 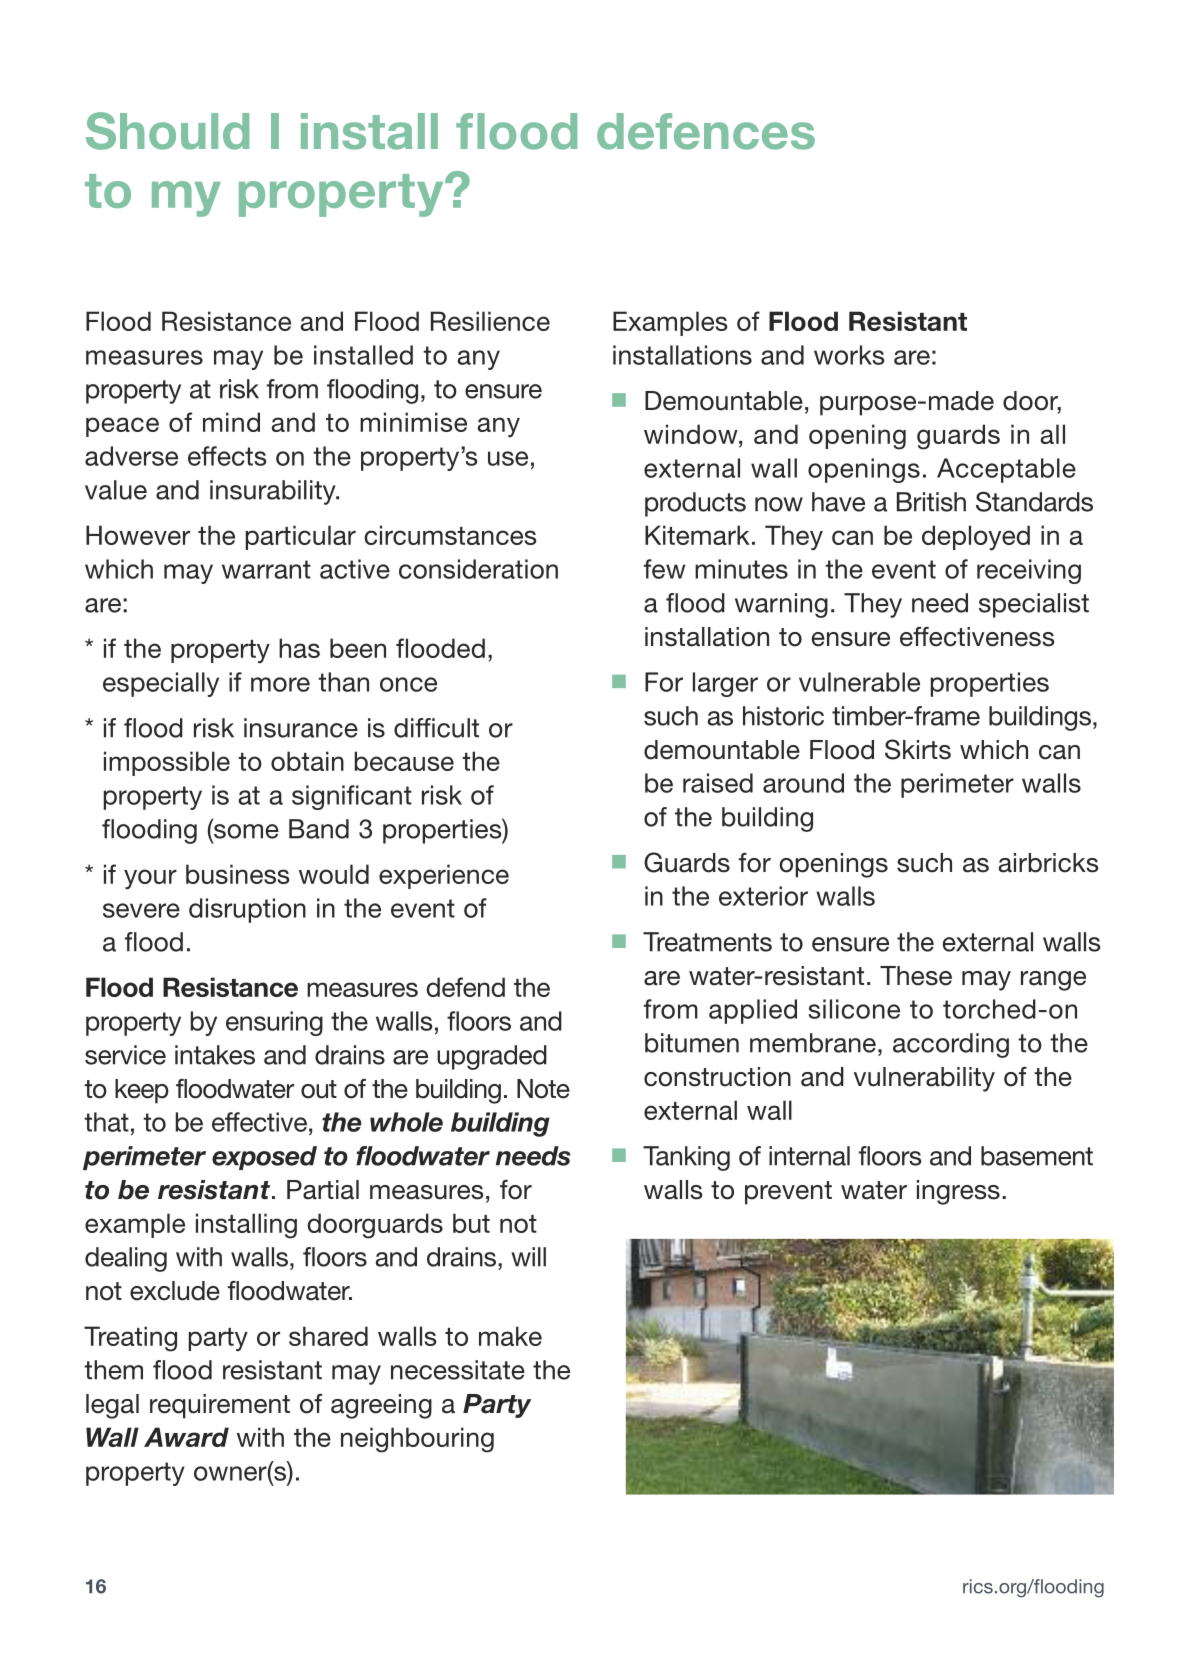 What do you see at coordinates (465, 987) in the screenshot?
I see `defend` at bounding box center [465, 987].
